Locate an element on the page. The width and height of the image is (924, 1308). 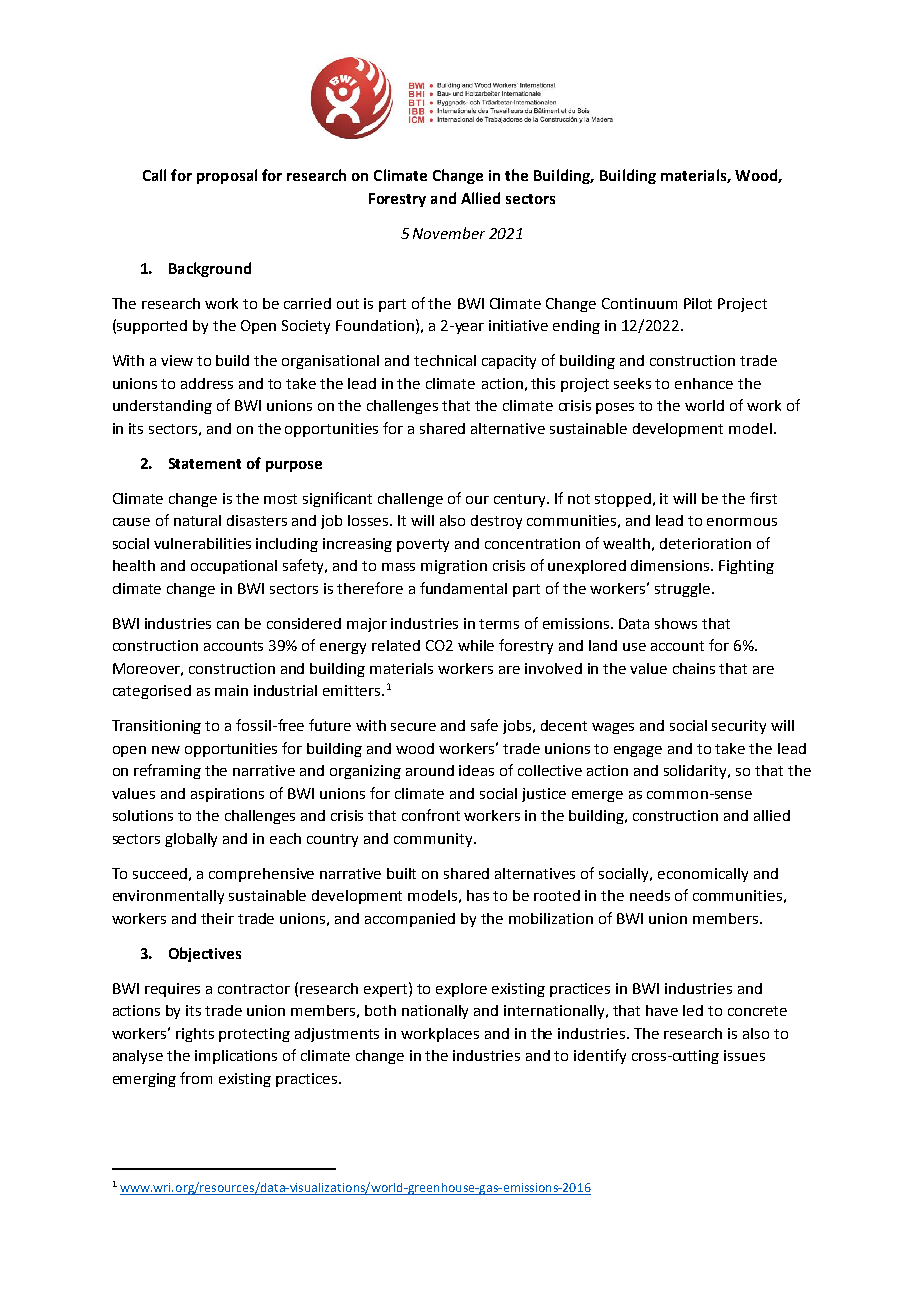
vulnerabilities is located at coordinates (202, 543).
